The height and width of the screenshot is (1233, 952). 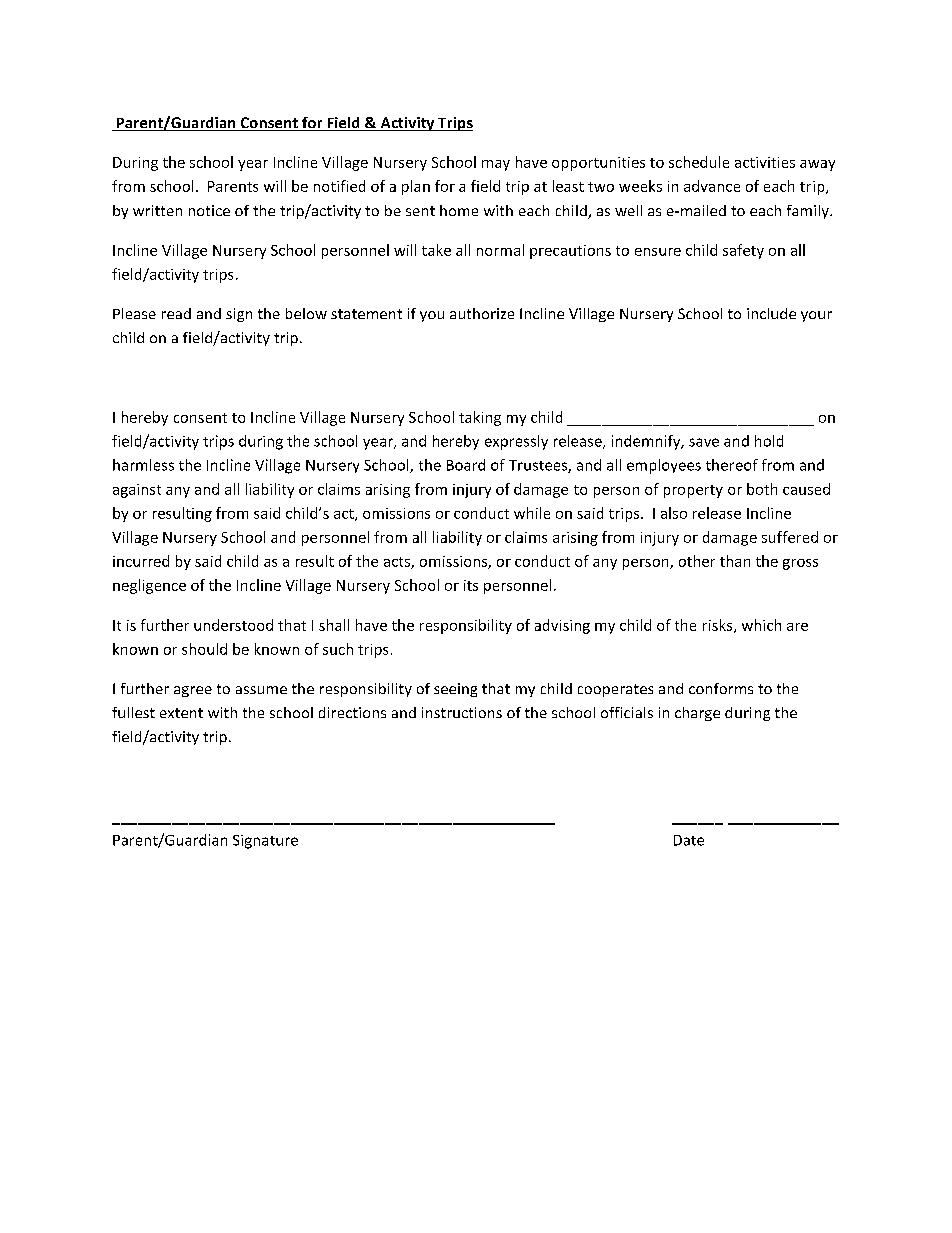 I want to click on notice, so click(x=209, y=210).
